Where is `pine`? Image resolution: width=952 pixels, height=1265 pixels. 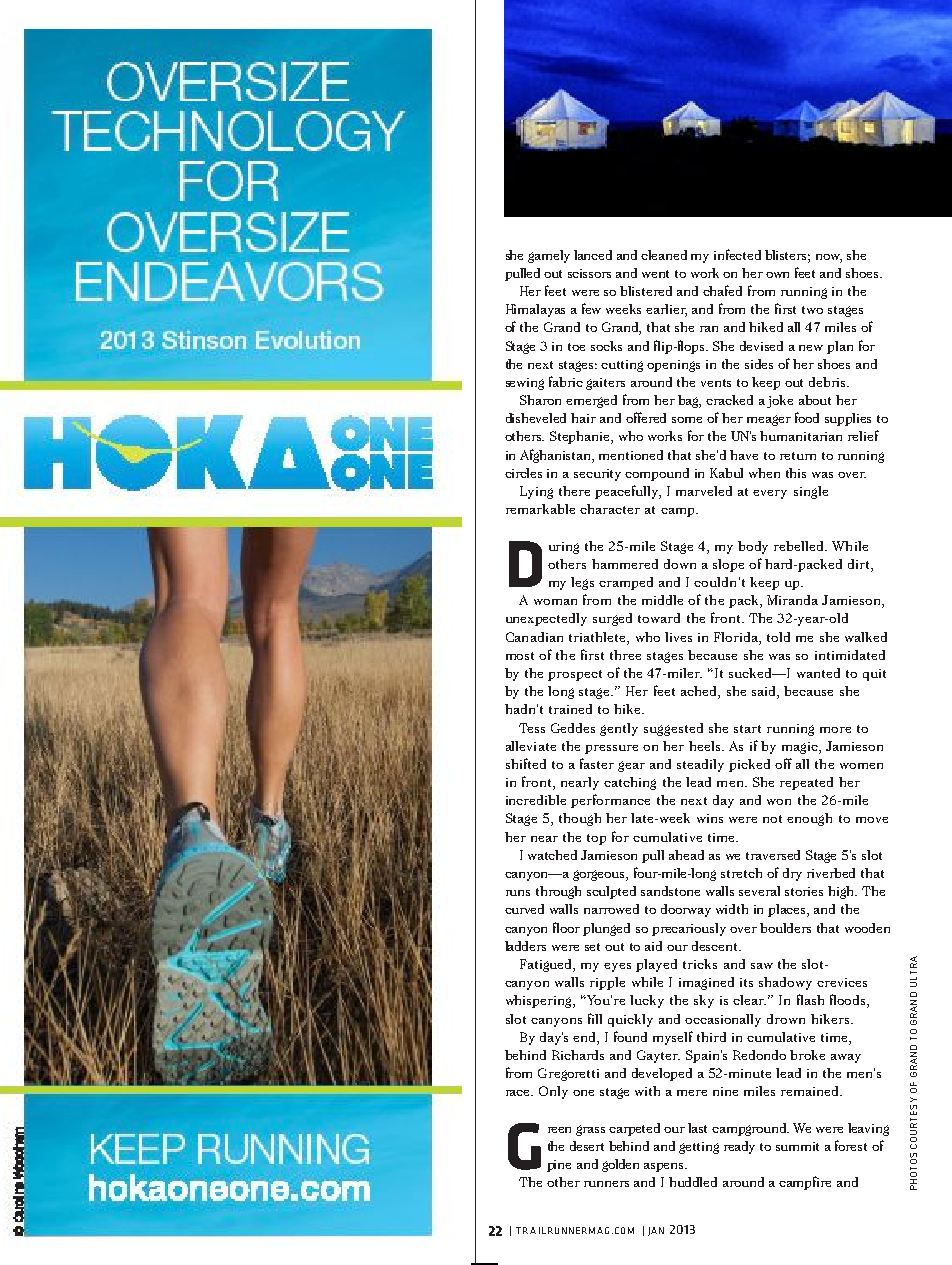 pine is located at coordinates (559, 1166).
